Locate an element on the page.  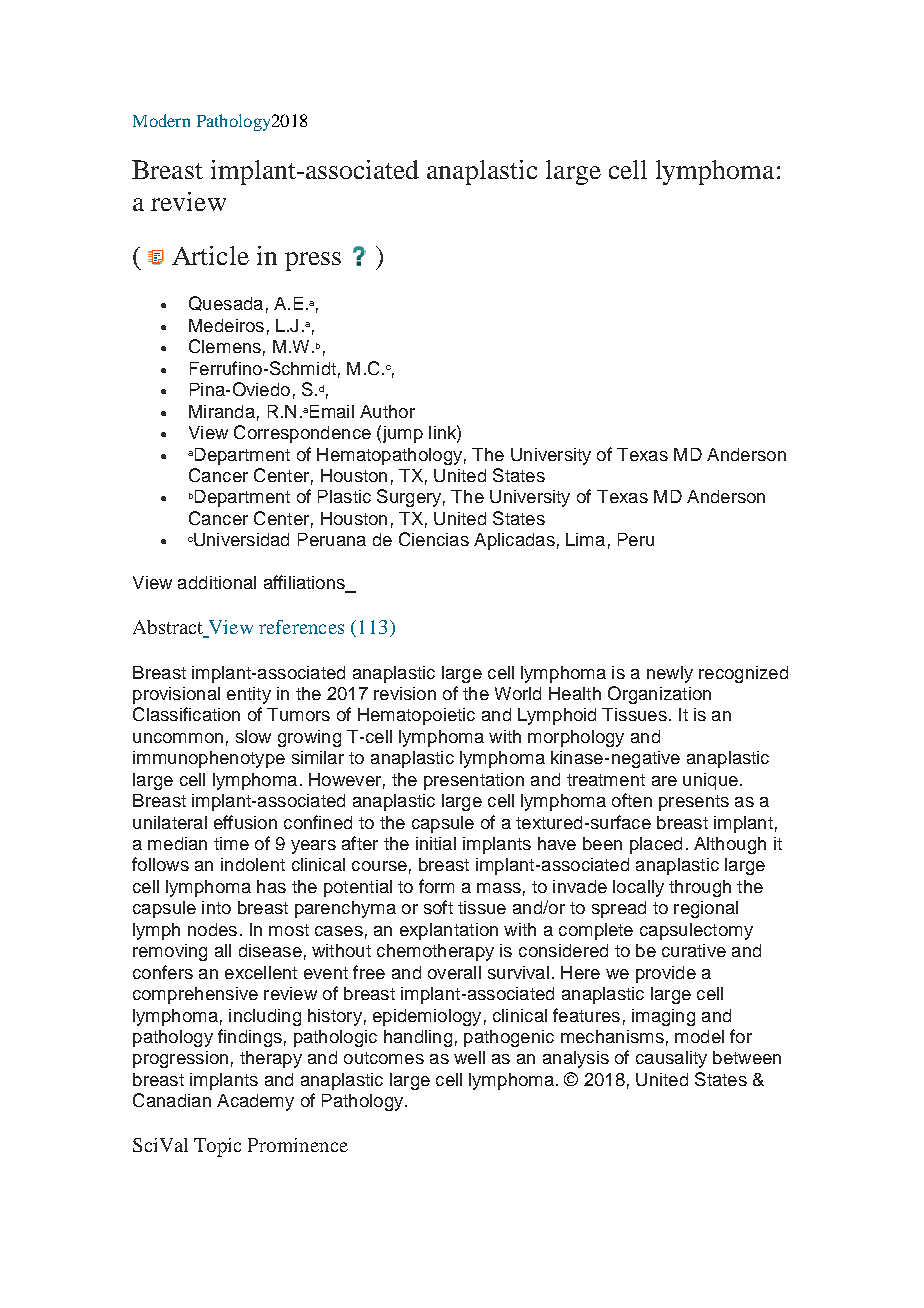
additional is located at coordinates (217, 582).
